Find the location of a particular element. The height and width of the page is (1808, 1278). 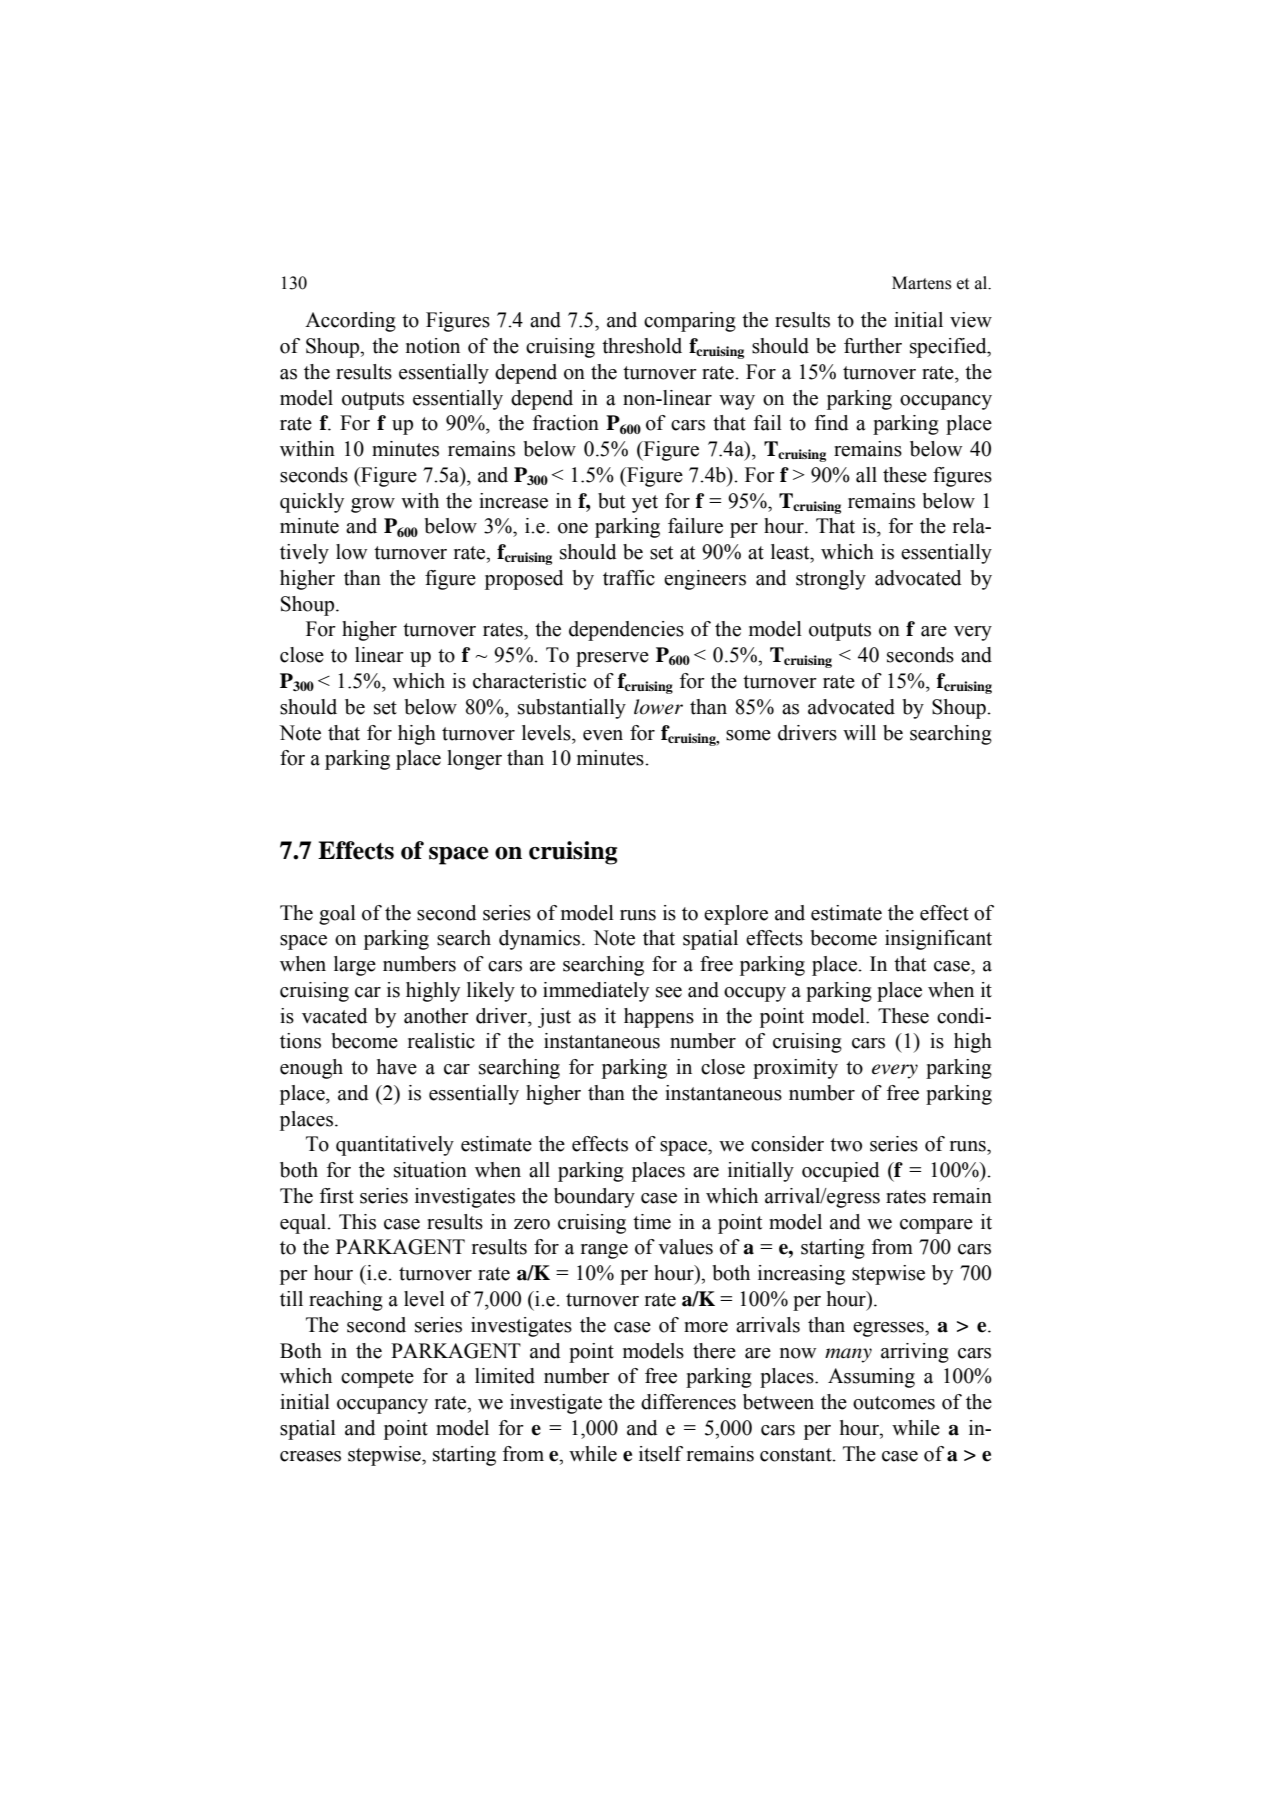

itself is located at coordinates (661, 1454).
